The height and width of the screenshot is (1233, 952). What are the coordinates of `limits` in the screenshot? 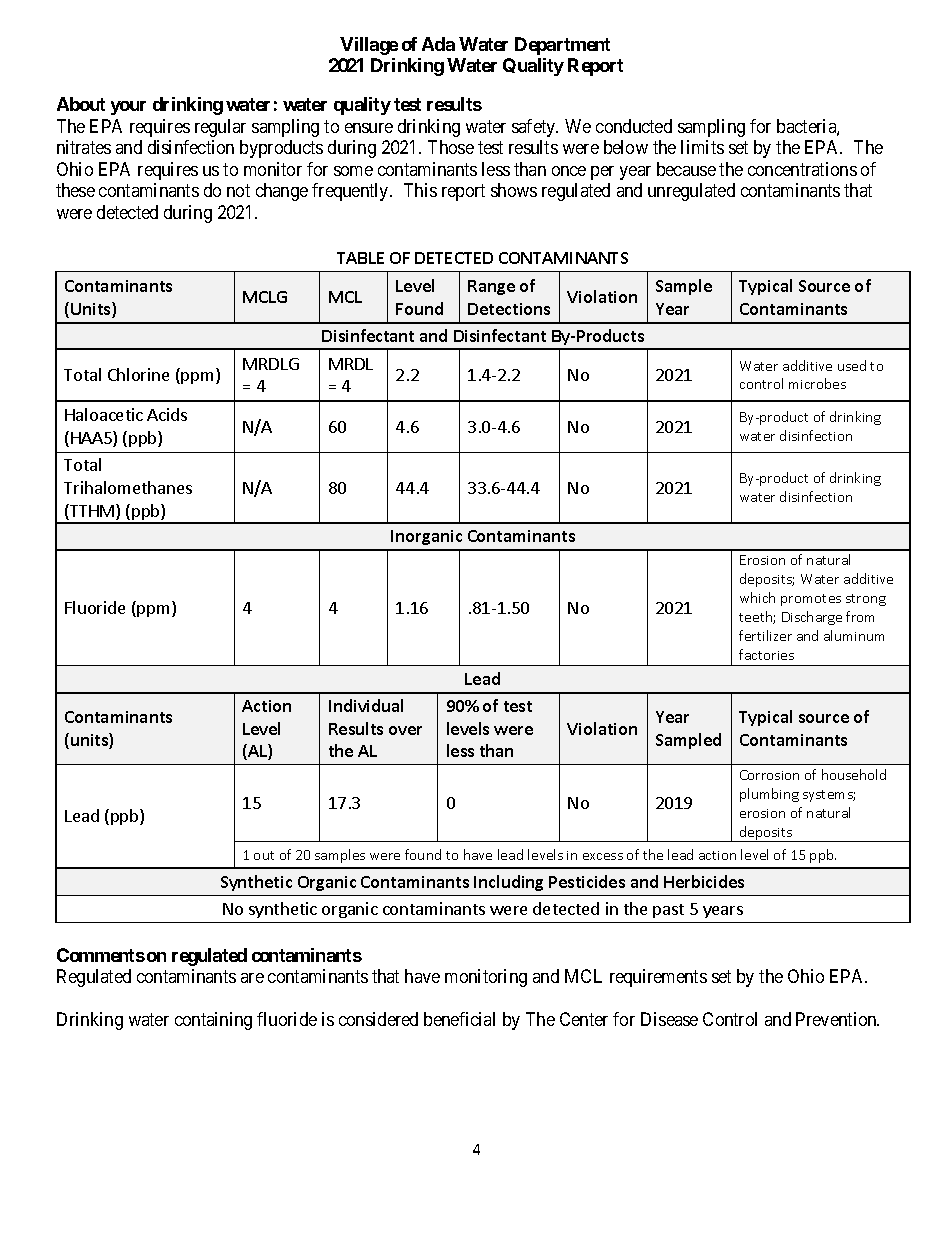 It's located at (702, 147).
